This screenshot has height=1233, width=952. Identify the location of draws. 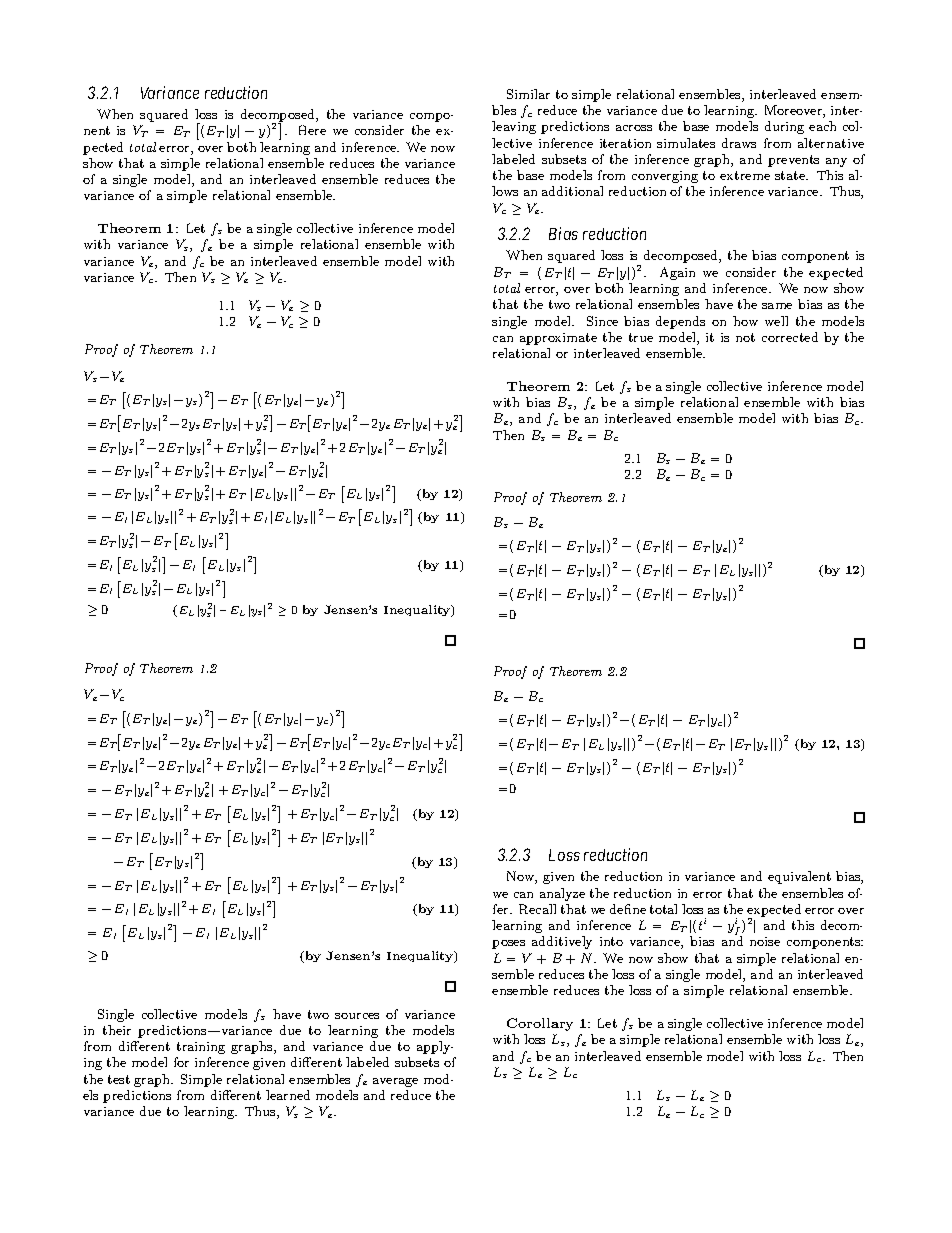
(739, 143).
